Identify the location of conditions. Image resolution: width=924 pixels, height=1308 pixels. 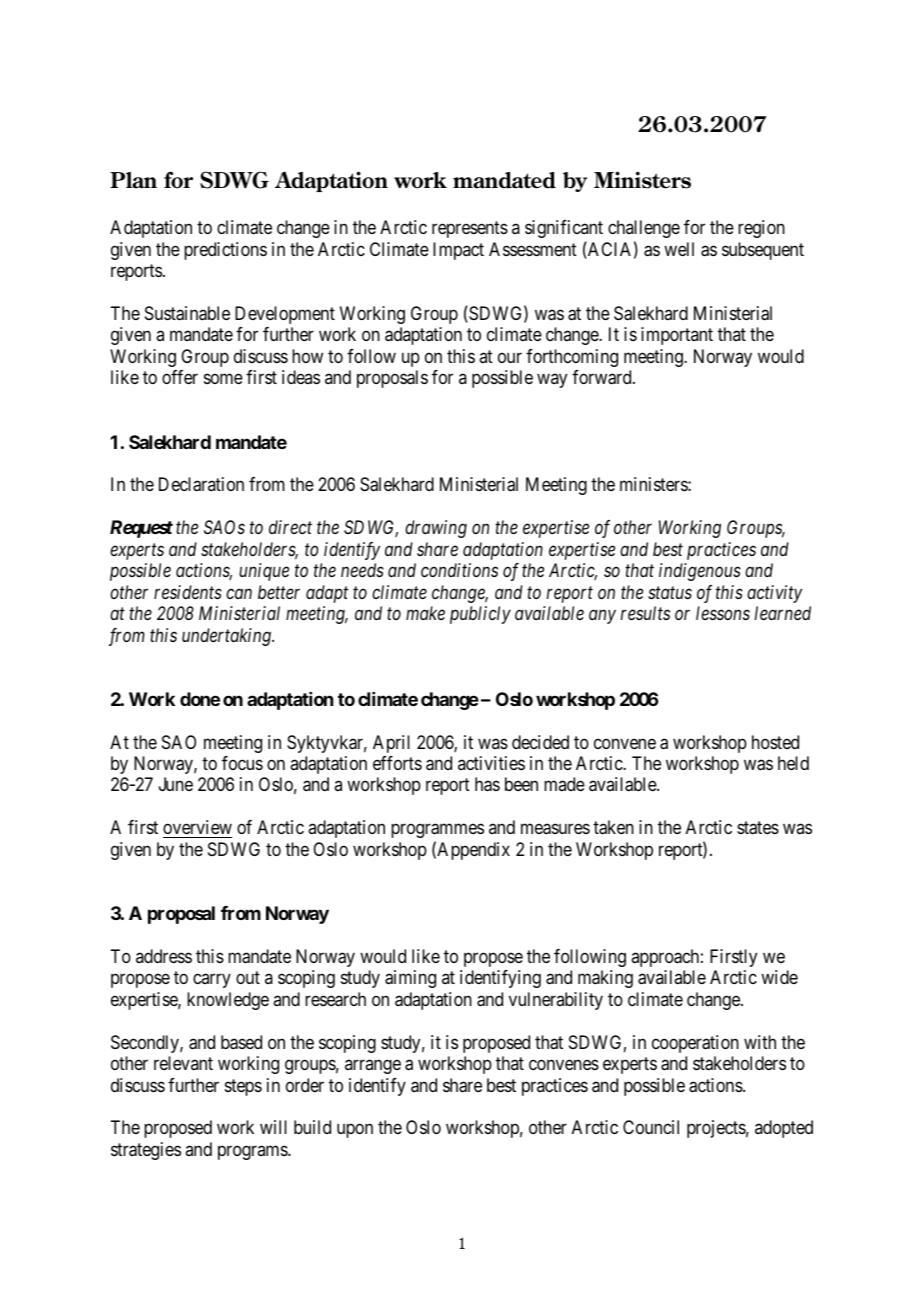
(459, 570).
